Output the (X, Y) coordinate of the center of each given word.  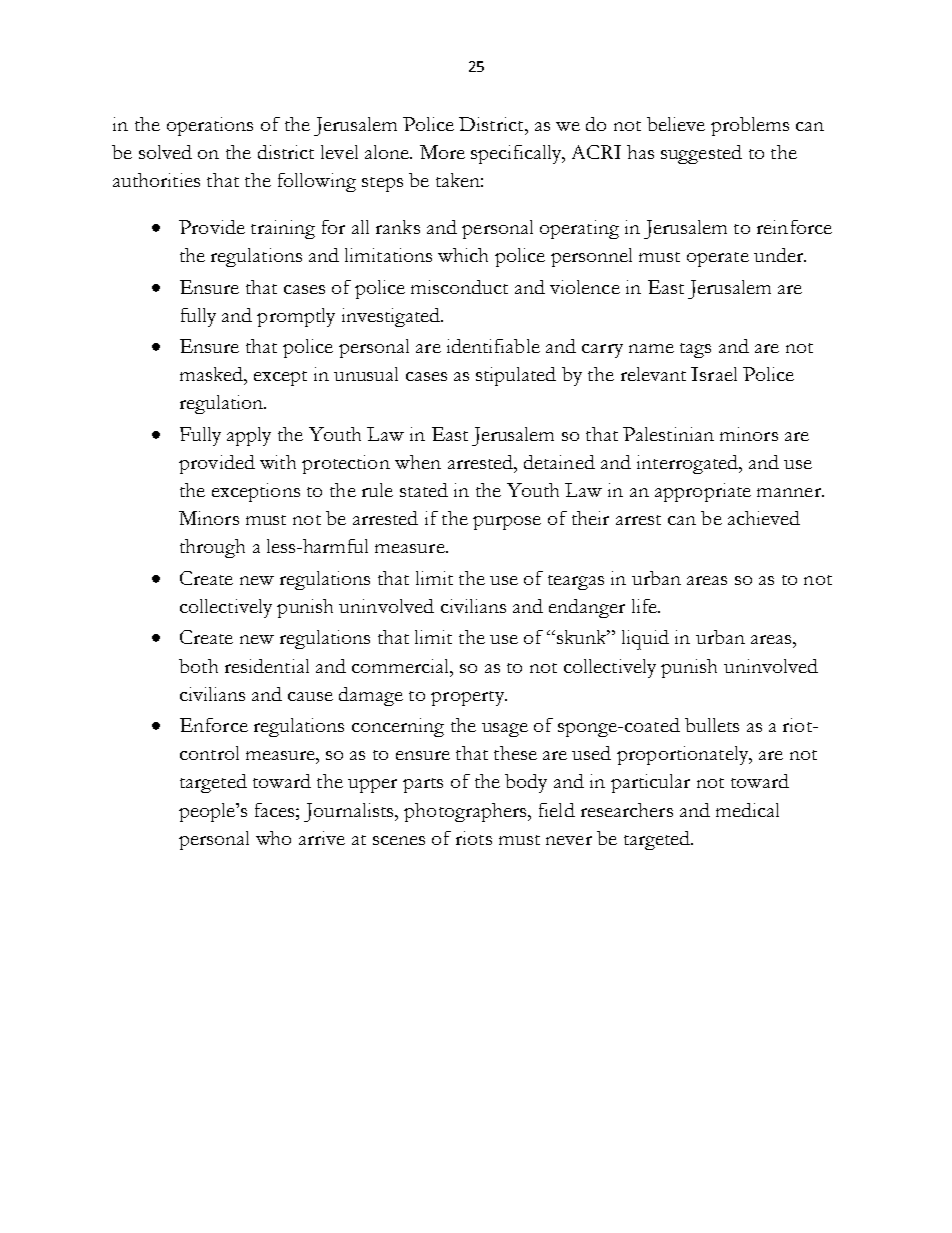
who (273, 838)
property (468, 698)
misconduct (459, 287)
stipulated (516, 376)
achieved (764, 518)
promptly (296, 317)
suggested (701, 154)
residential (267, 666)
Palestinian (668, 434)
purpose (507, 523)
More (442, 152)
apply (249, 436)
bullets (712, 725)
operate (718, 259)
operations (210, 126)
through (212, 548)
